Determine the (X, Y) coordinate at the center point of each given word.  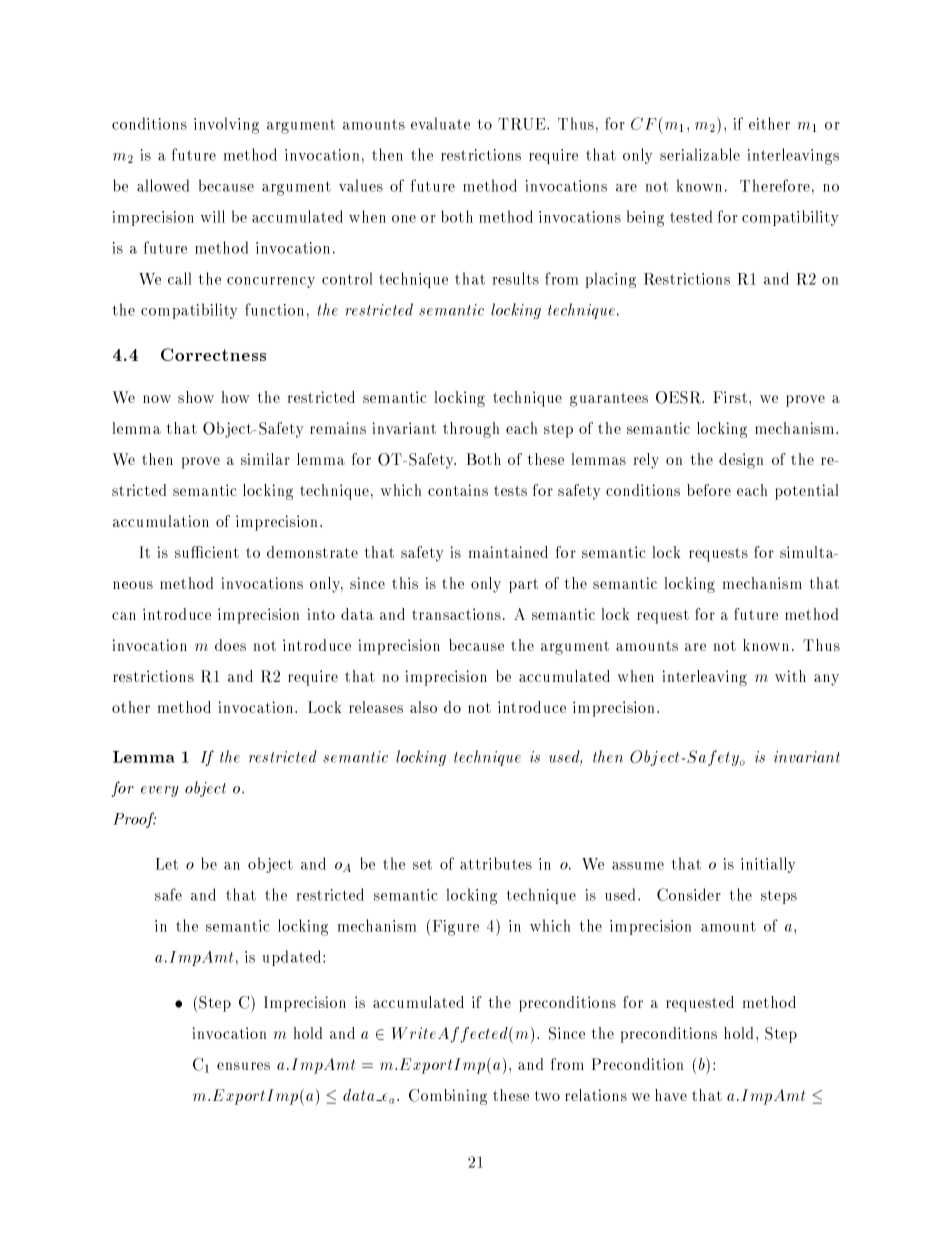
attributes (496, 863)
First (731, 397)
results (516, 278)
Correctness (213, 354)
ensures (243, 1066)
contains (458, 490)
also (423, 707)
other (131, 707)
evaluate (440, 123)
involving (226, 125)
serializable (700, 154)
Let (167, 864)
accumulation (161, 521)
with (790, 676)
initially (768, 865)
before (709, 490)
